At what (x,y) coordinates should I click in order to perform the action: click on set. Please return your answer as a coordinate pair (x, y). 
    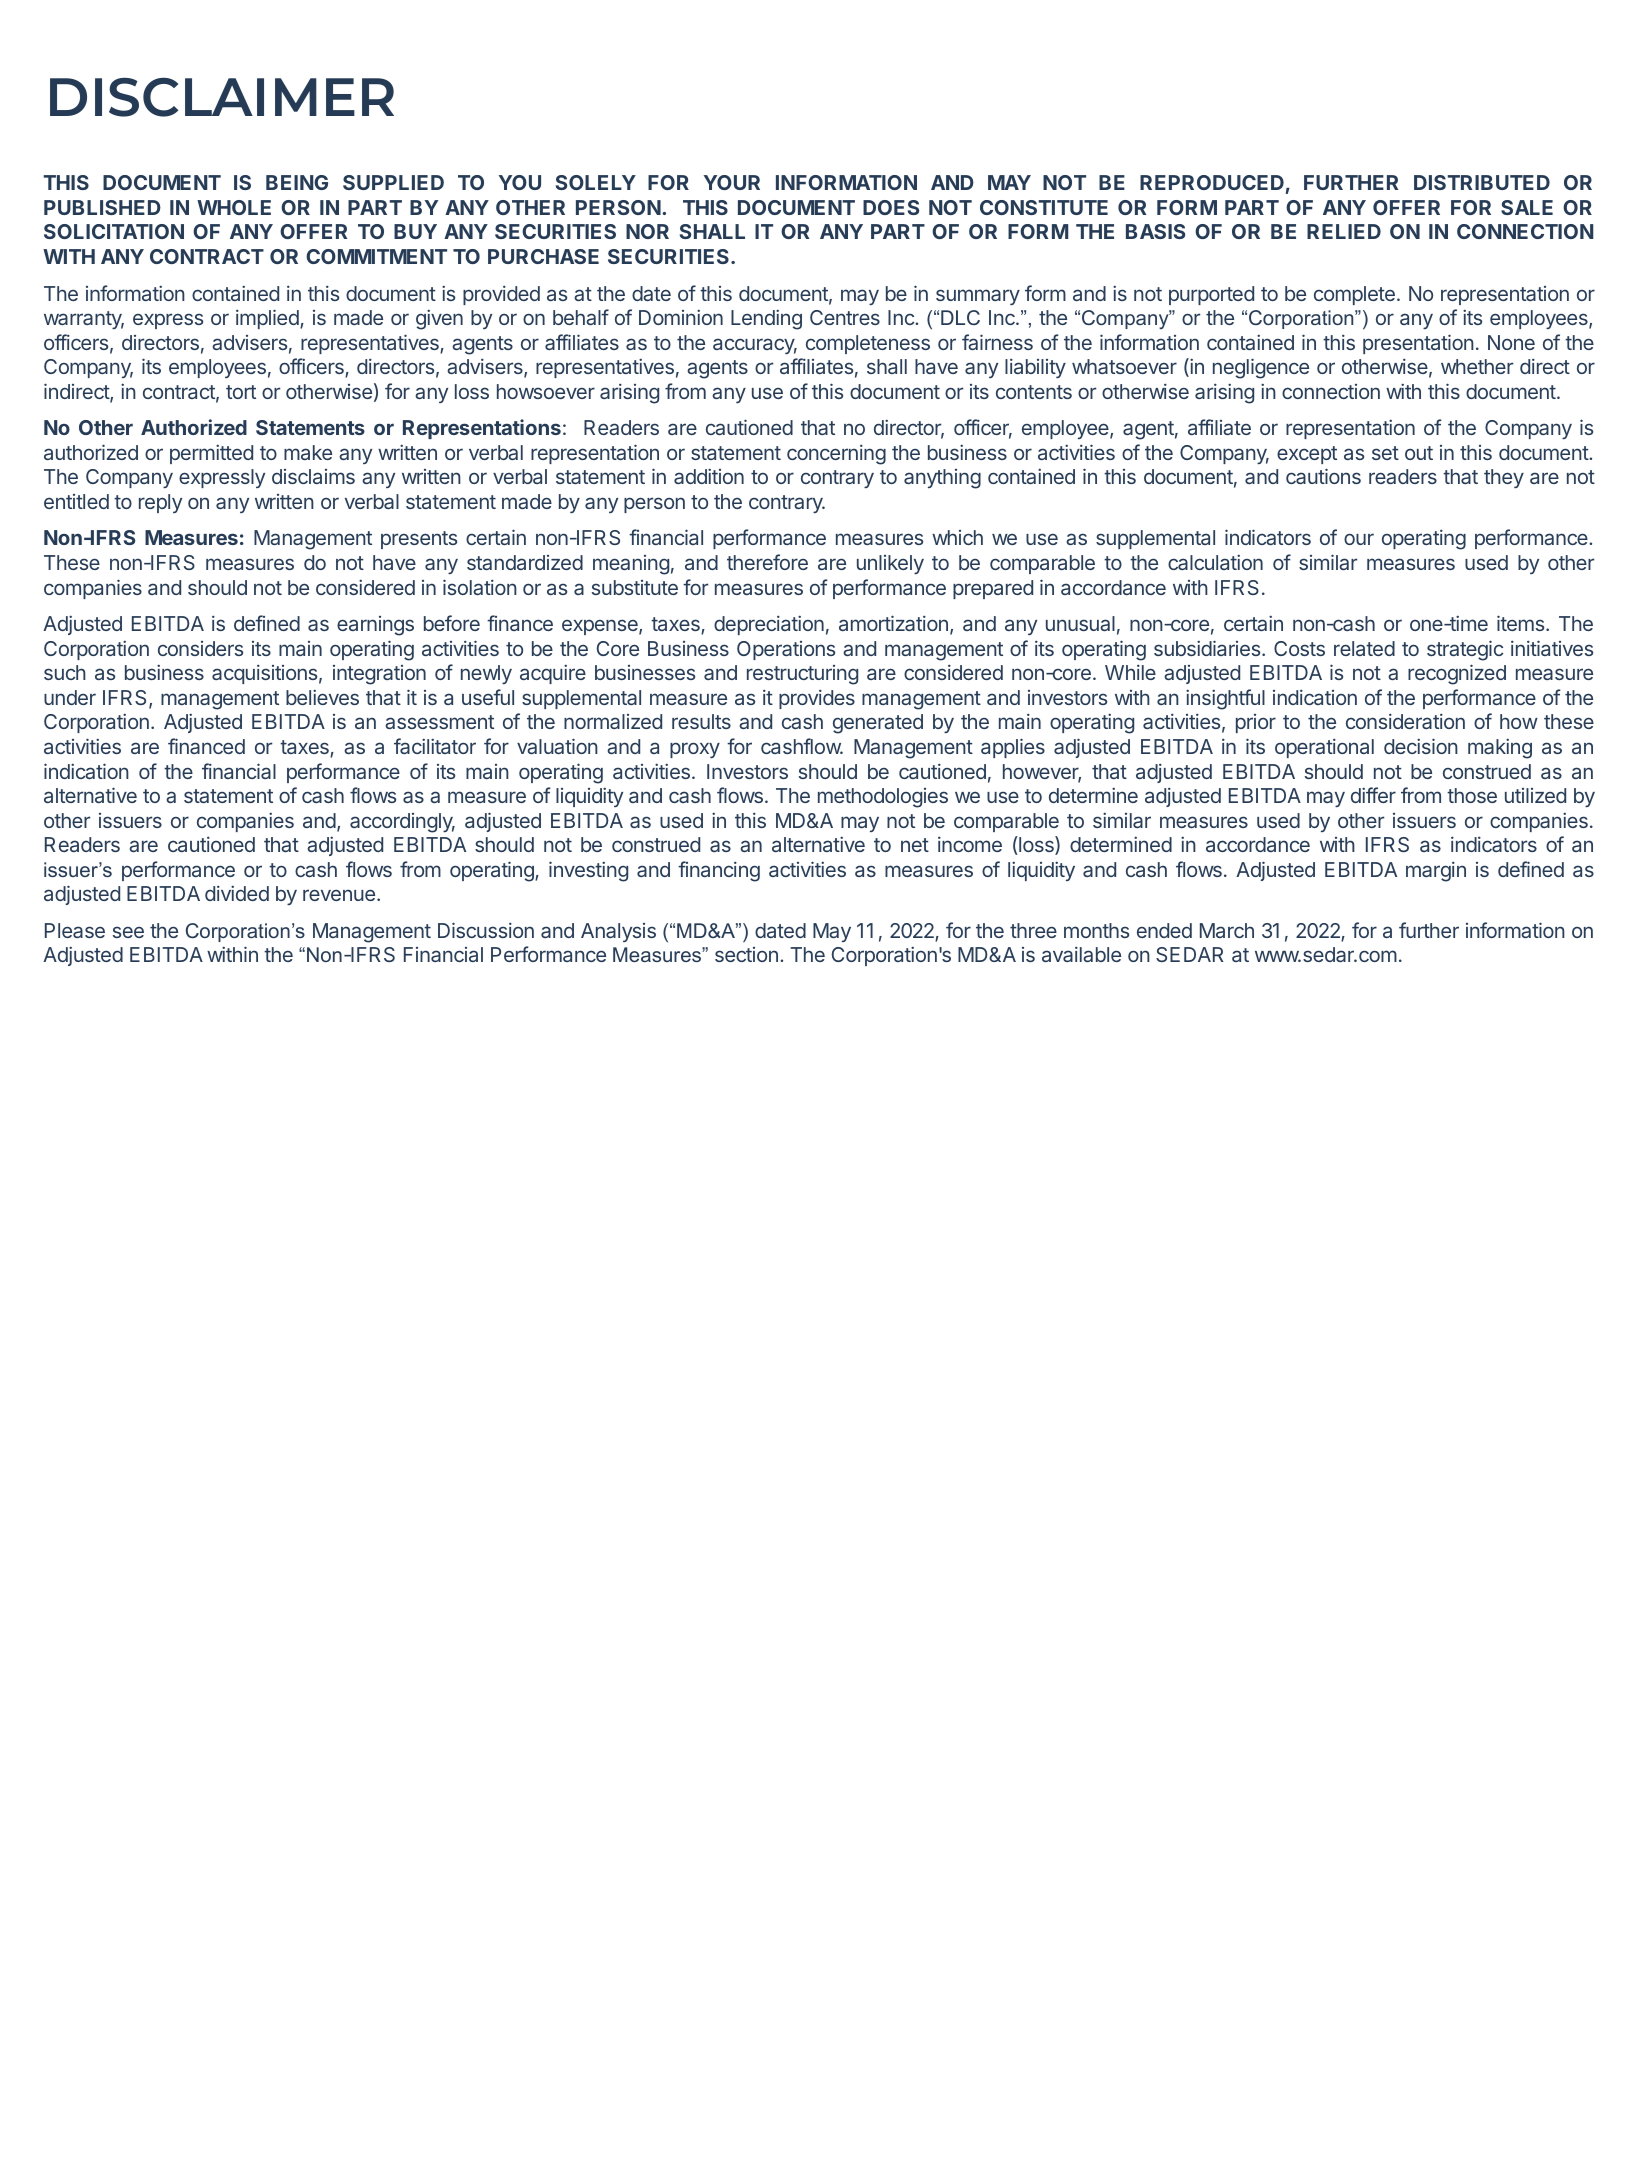
    Looking at the image, I should click on (1385, 453).
